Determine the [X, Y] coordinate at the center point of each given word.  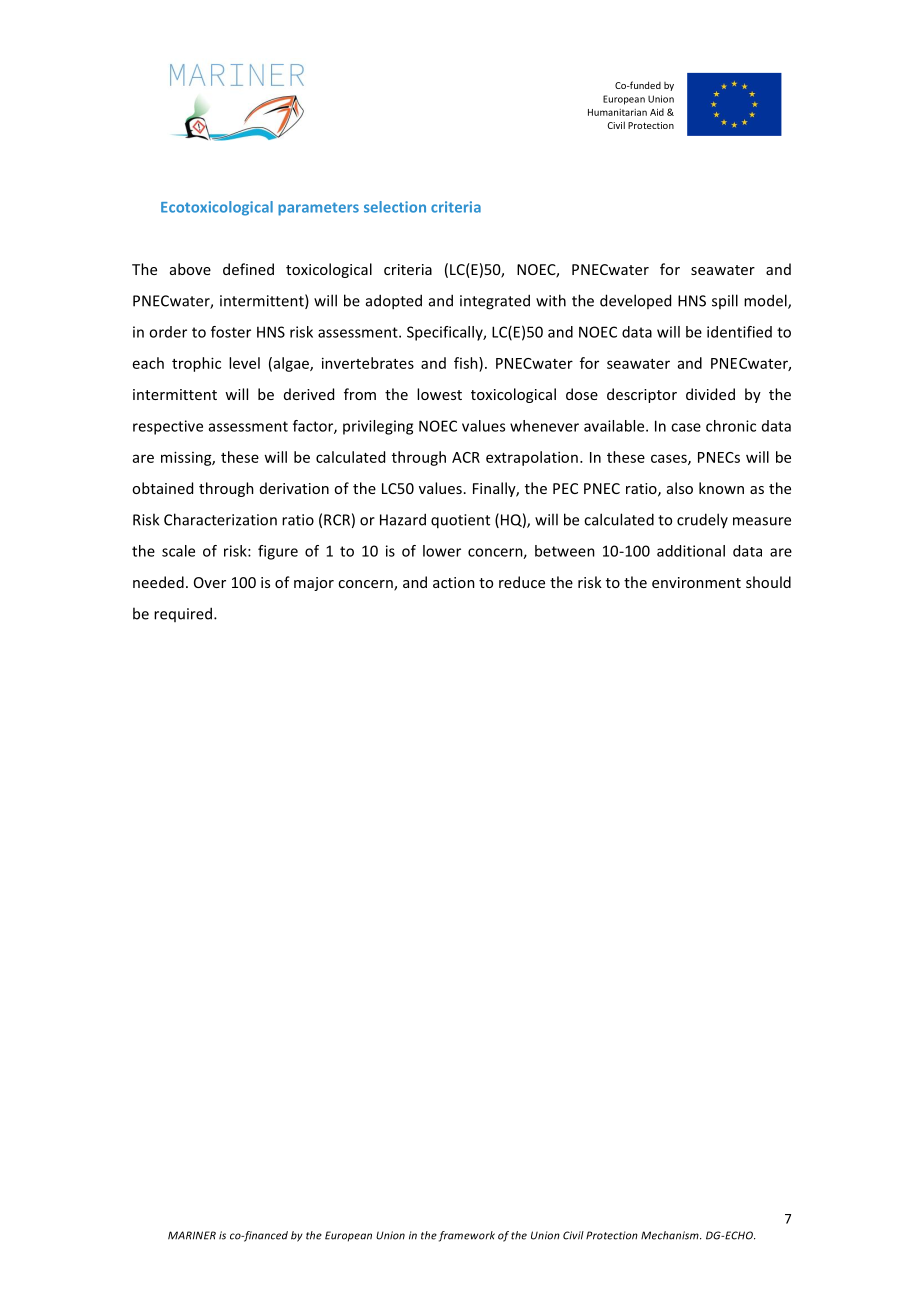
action [454, 582]
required [184, 614]
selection [395, 207]
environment [696, 582]
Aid [657, 112]
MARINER [192, 1235]
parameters [318, 209]
